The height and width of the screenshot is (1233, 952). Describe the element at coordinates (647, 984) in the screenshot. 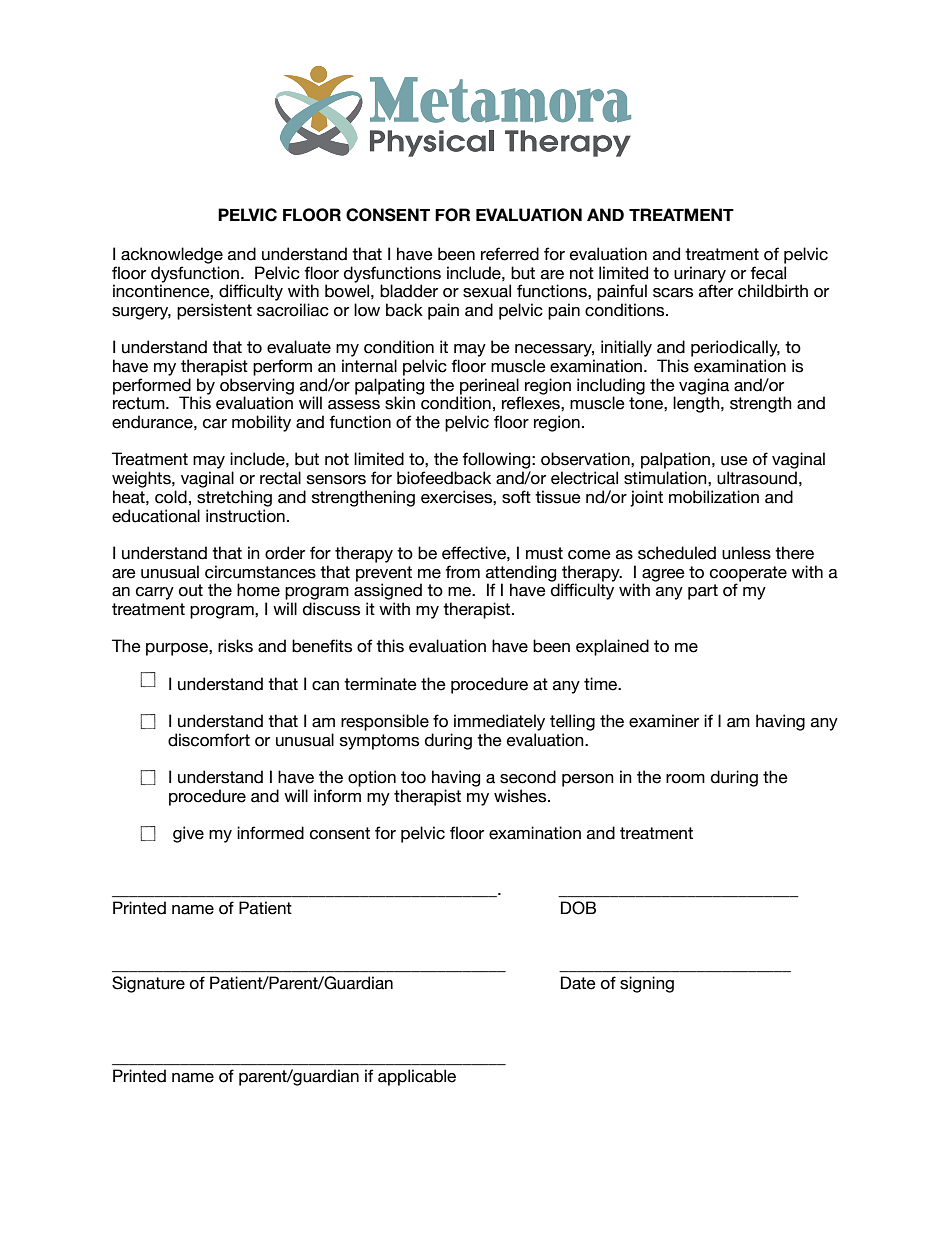

I see `signing` at that location.
